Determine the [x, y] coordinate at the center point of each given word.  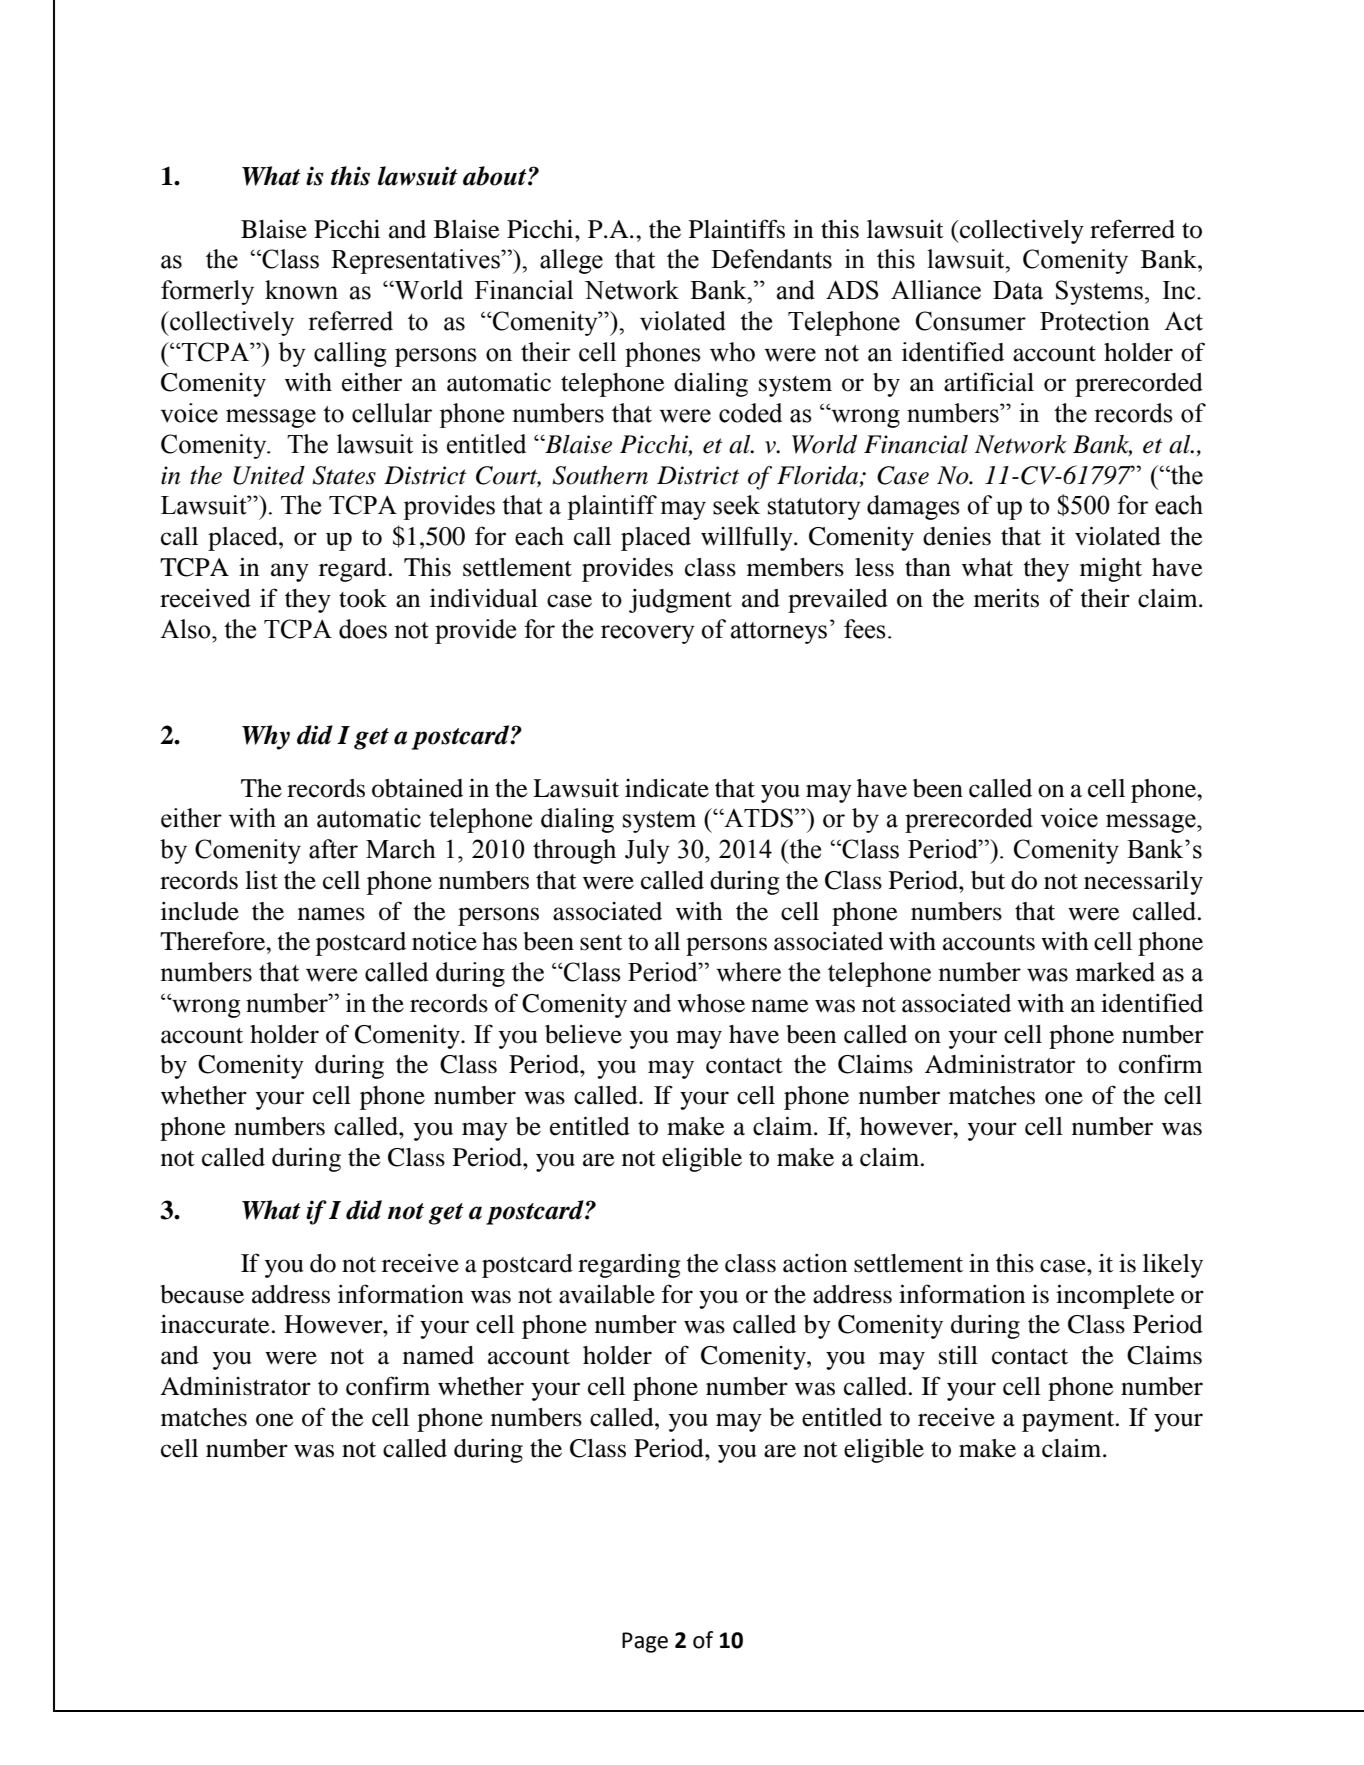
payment [1069, 1421]
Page [645, 1642]
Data [1018, 290]
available [607, 1294]
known [301, 290]
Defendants [771, 259]
